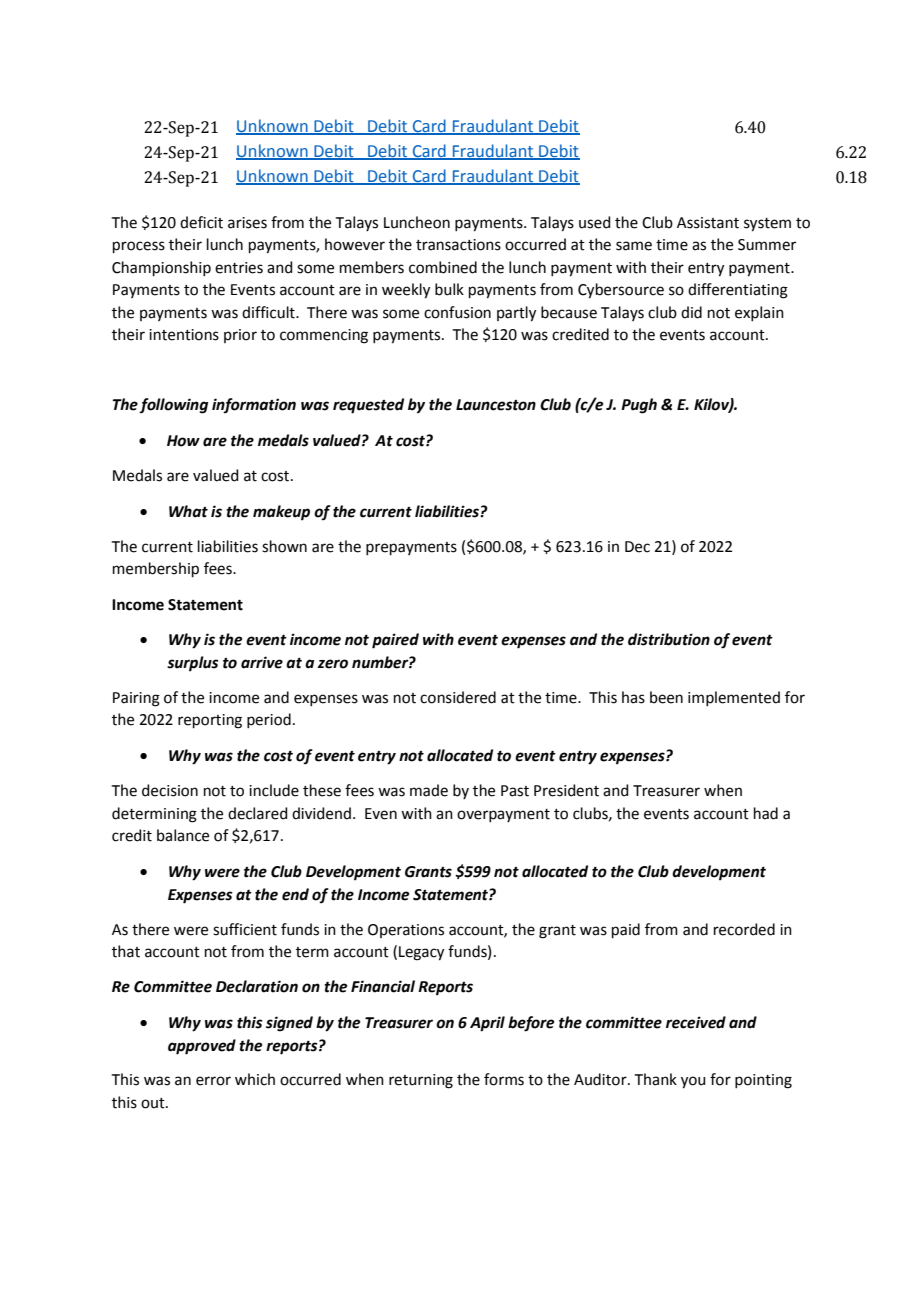 The height and width of the document is (1309, 924). I want to click on transactions, so click(458, 245).
